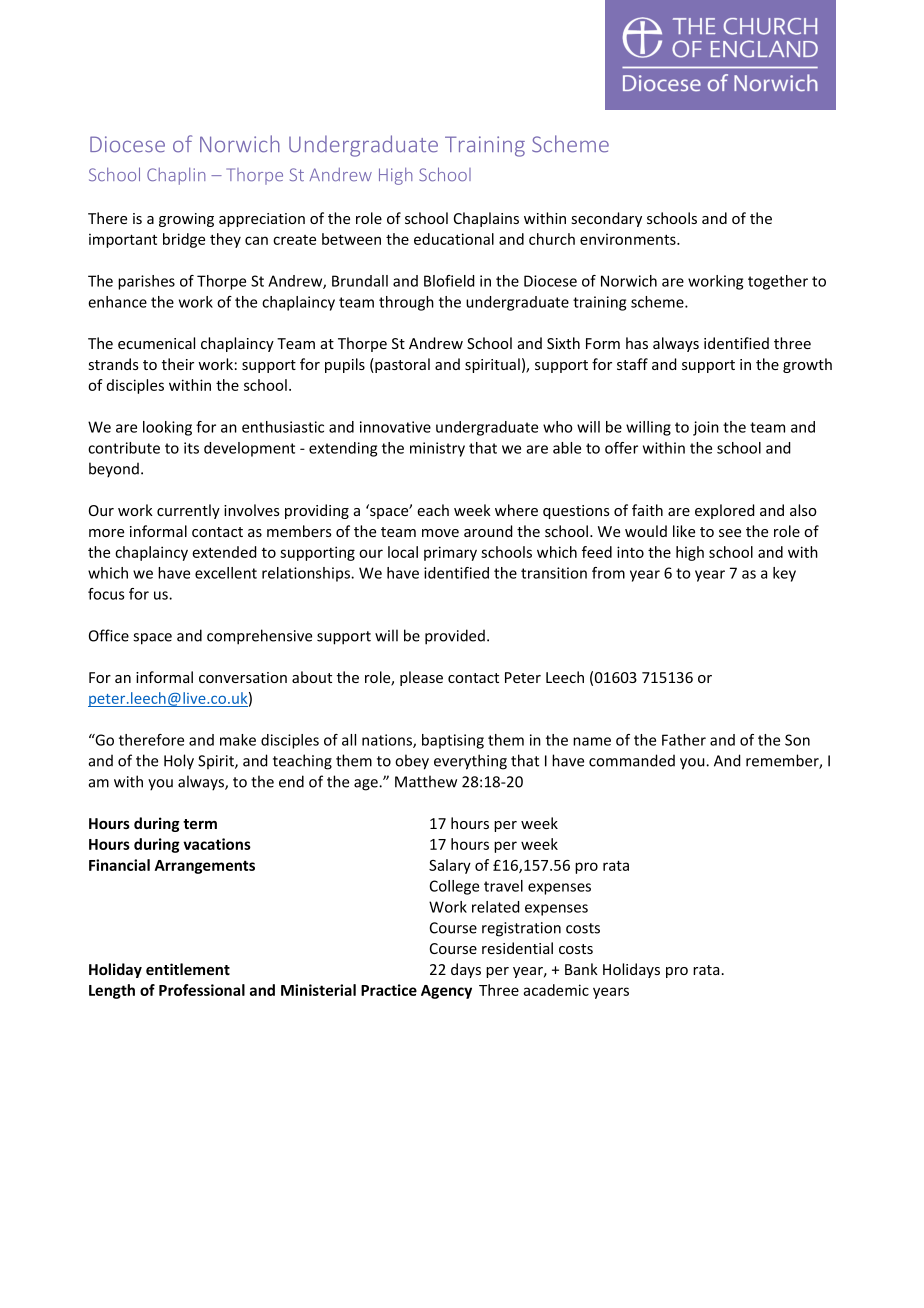  I want to click on environments, so click(629, 239).
